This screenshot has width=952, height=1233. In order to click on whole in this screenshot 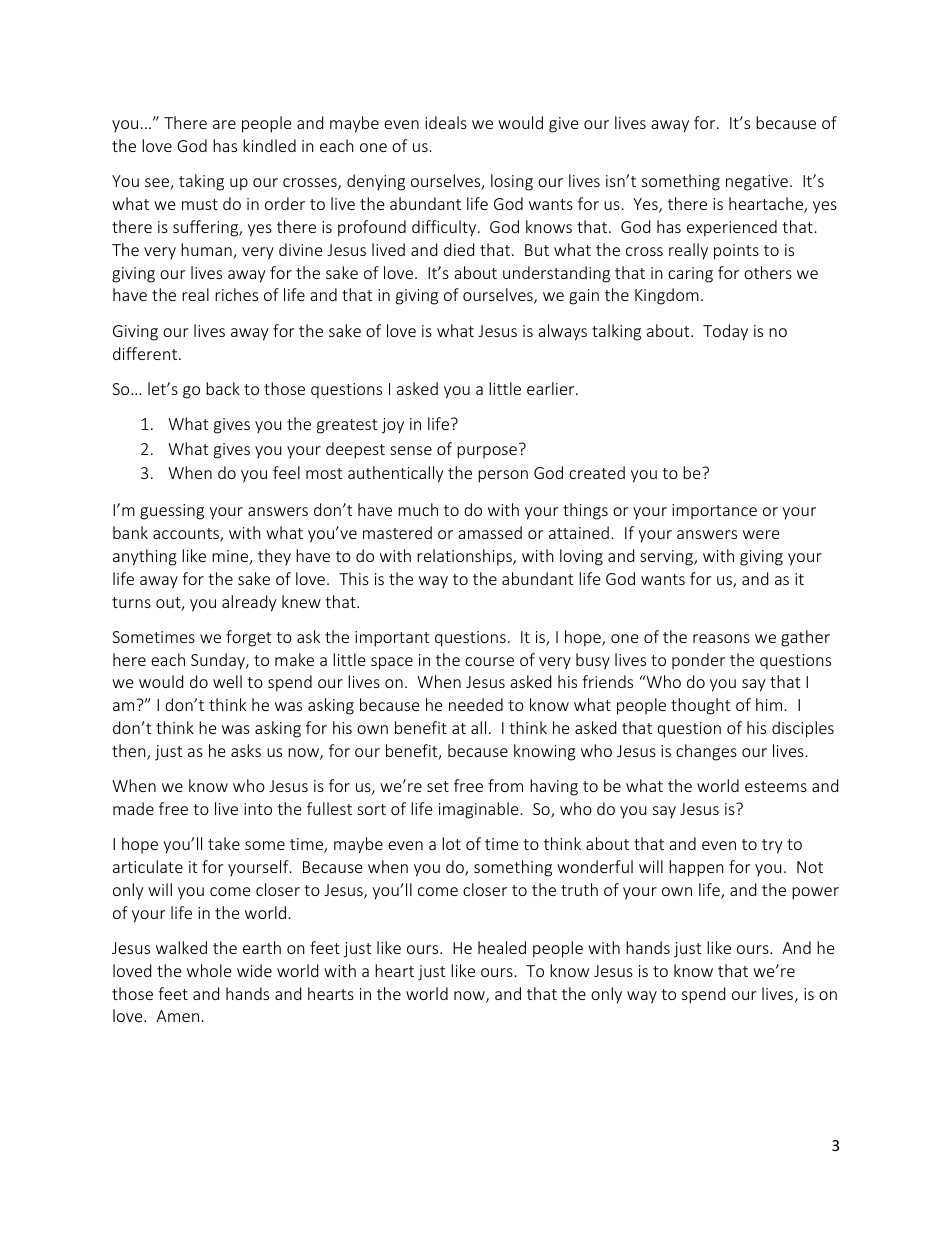, I will do `click(209, 970)`.
